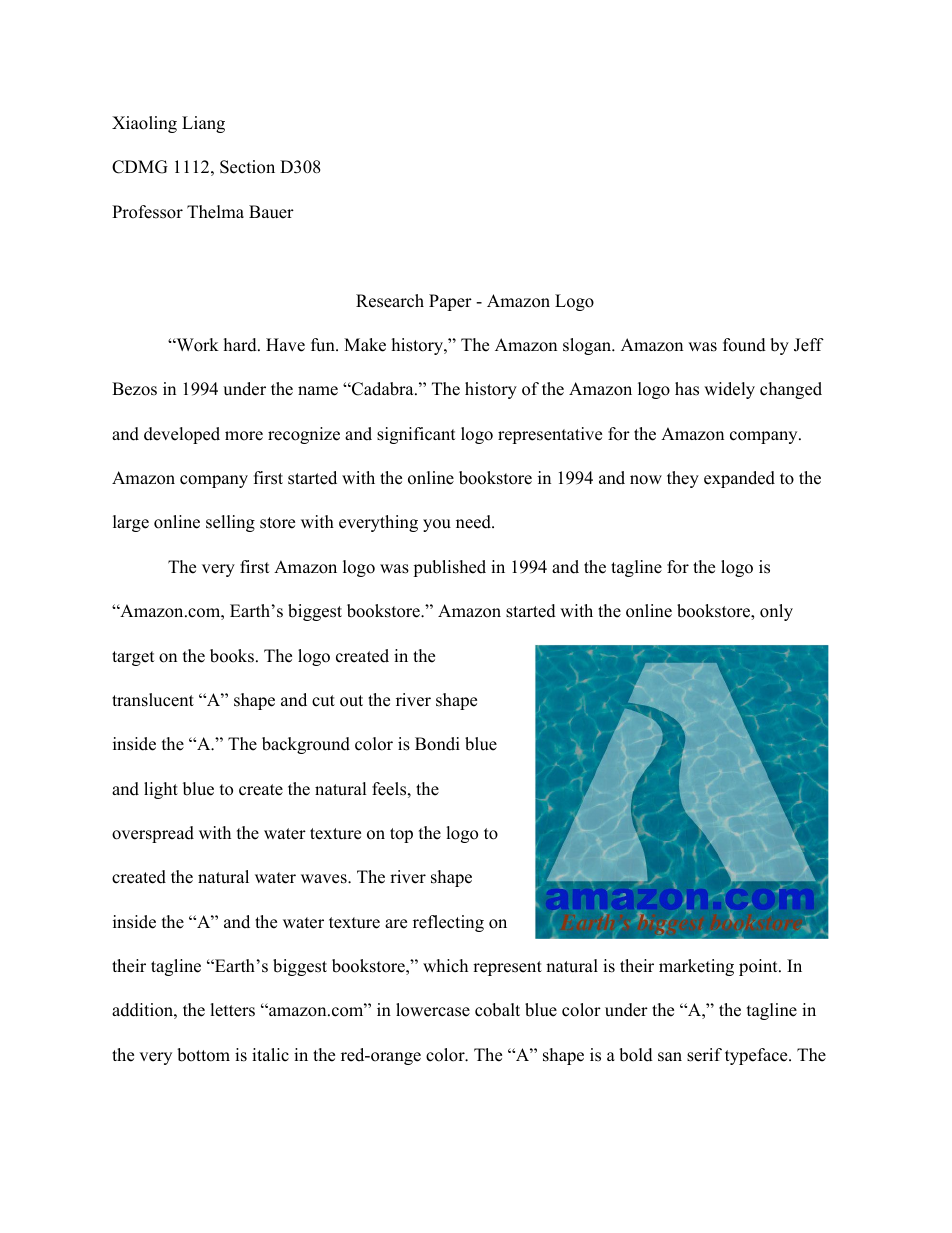 This screenshot has height=1233, width=952. What do you see at coordinates (247, 167) in the screenshot?
I see `Section` at bounding box center [247, 167].
